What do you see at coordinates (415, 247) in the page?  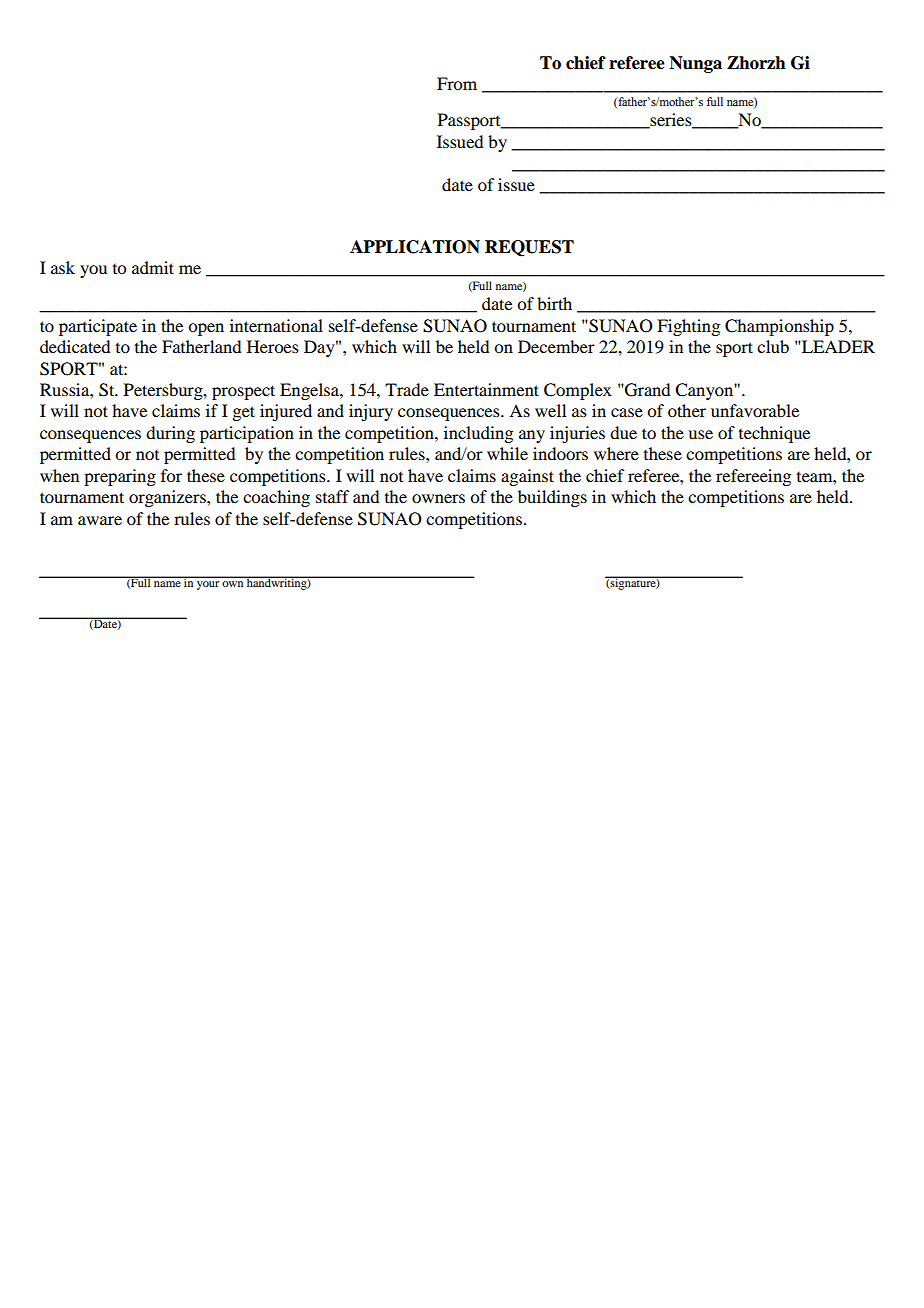 I see `APPLICATION` at bounding box center [415, 247].
